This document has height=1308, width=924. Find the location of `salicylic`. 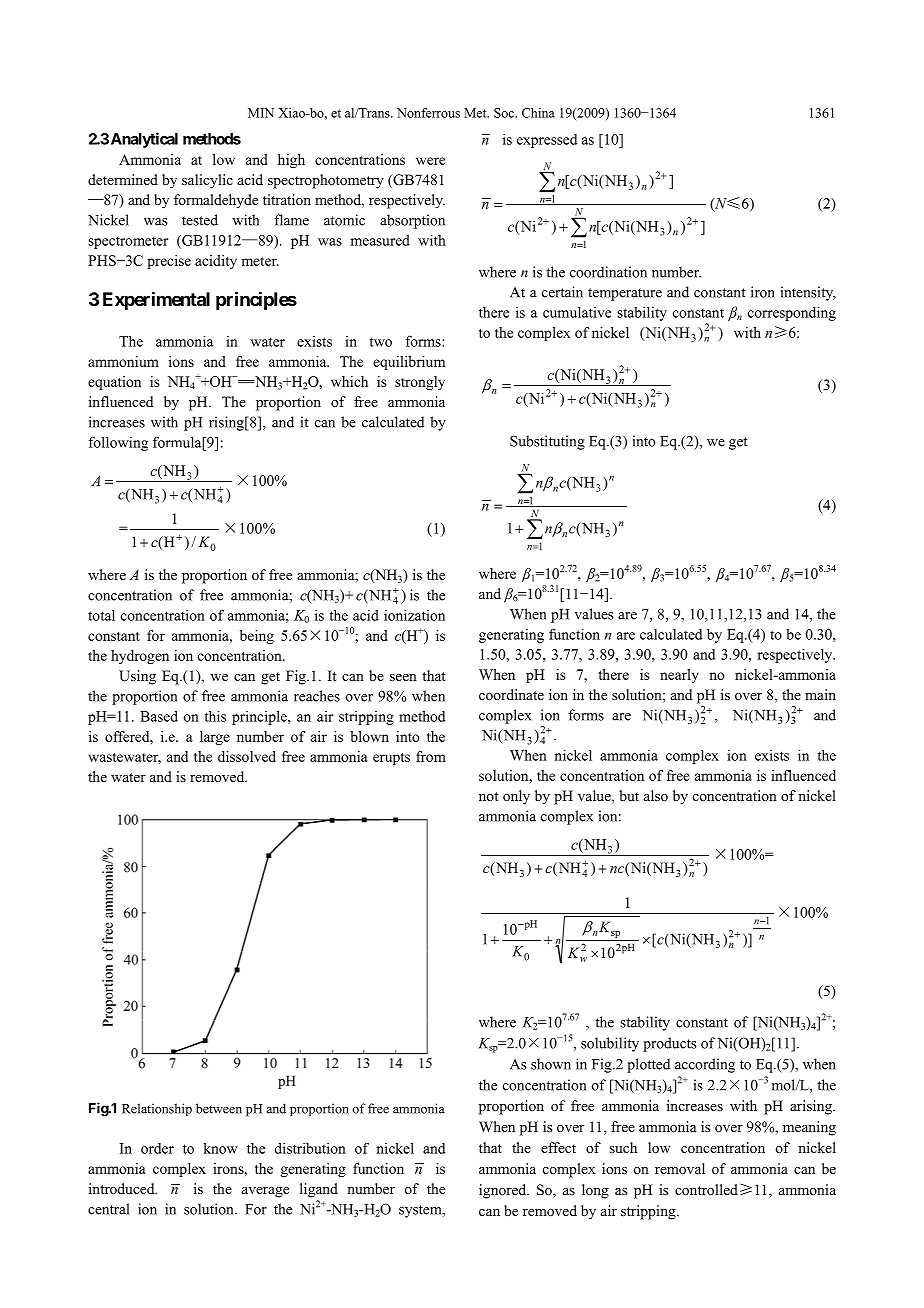

salicylic is located at coordinates (207, 181).
